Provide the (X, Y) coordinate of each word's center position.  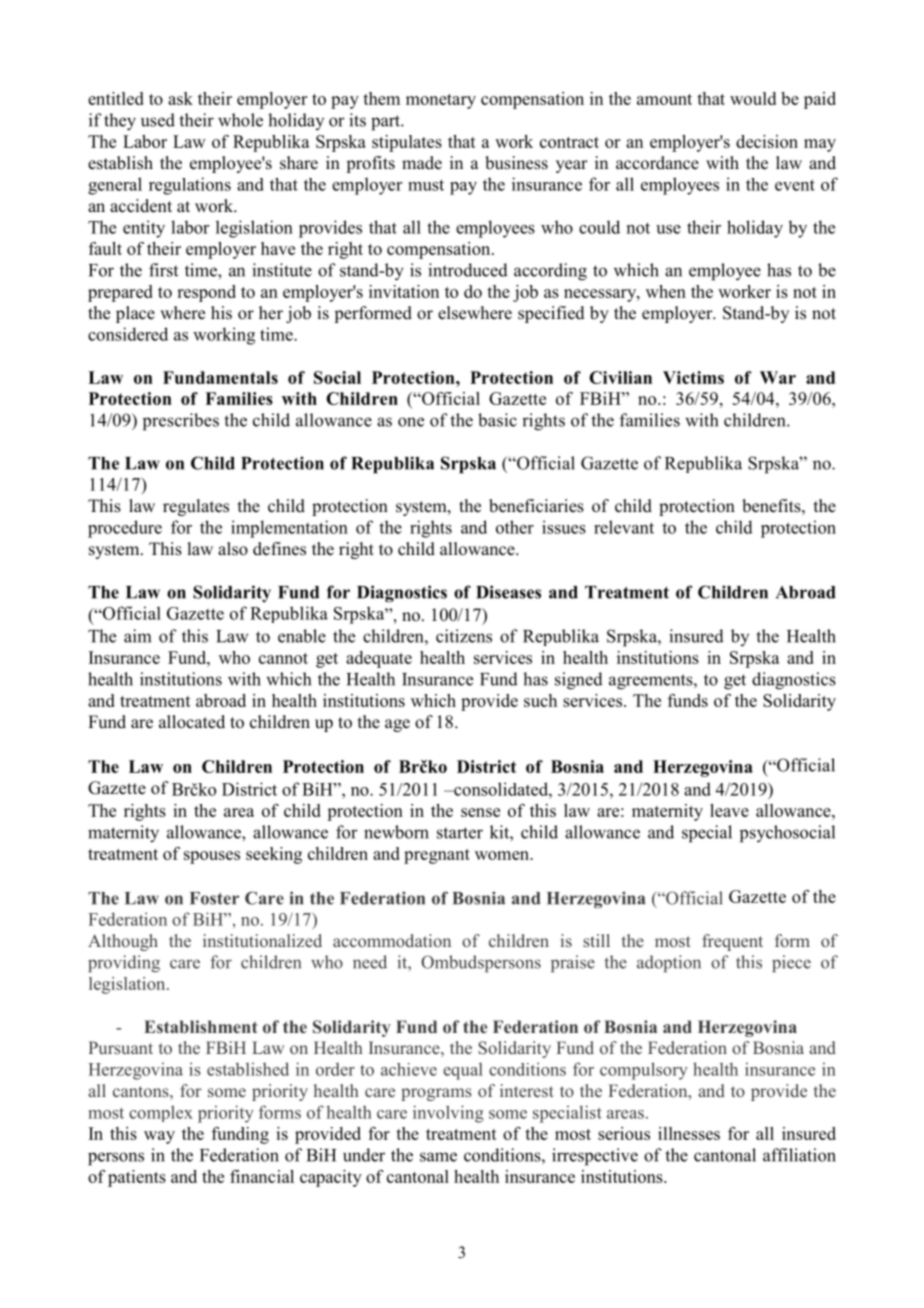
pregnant (437, 856)
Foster (214, 898)
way (159, 1137)
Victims (693, 377)
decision (767, 141)
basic (497, 420)
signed (579, 681)
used (158, 120)
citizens (464, 636)
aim (137, 636)
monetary (441, 101)
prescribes (181, 422)
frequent (732, 942)
